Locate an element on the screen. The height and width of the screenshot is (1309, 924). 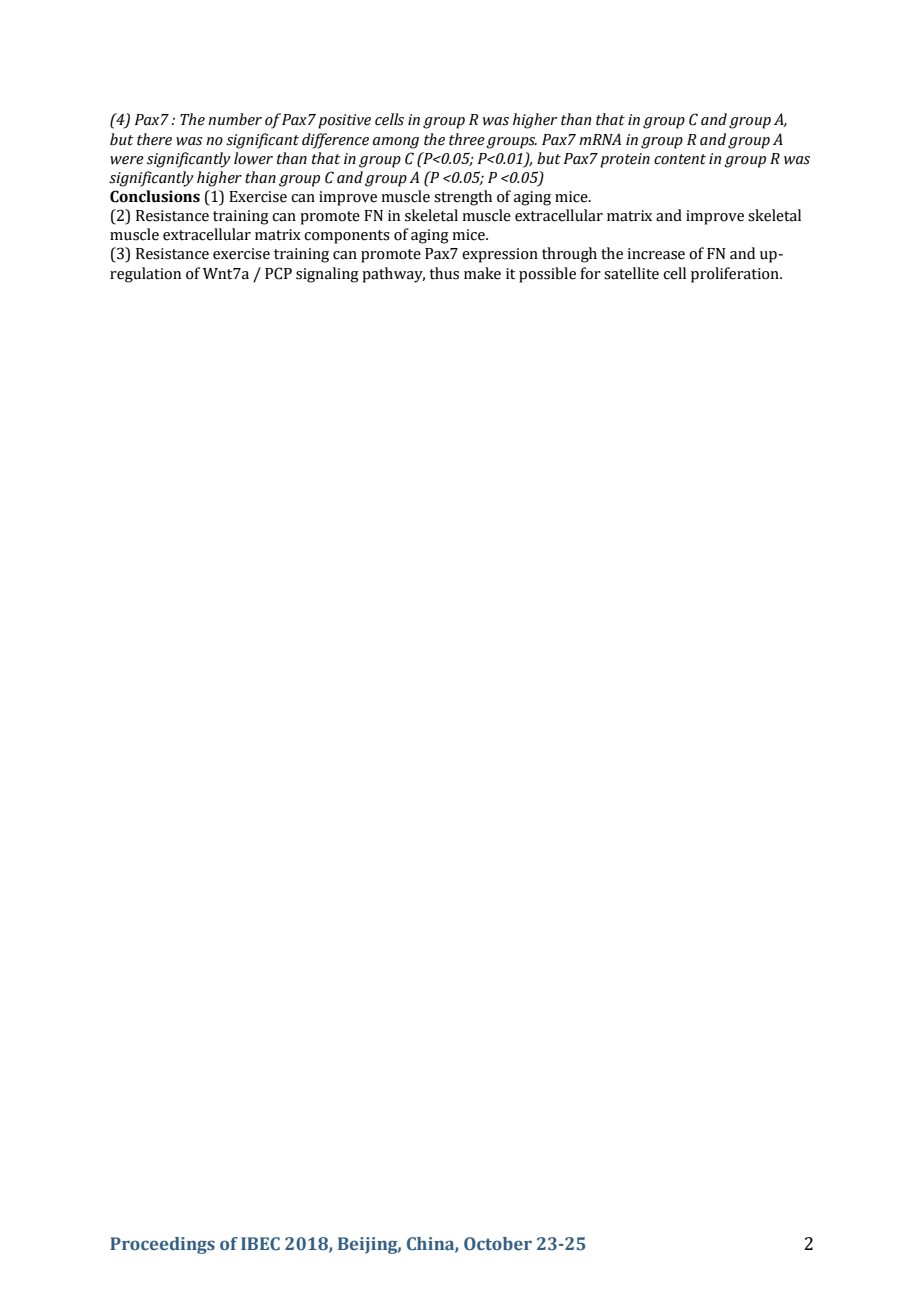
among is located at coordinates (396, 143).
